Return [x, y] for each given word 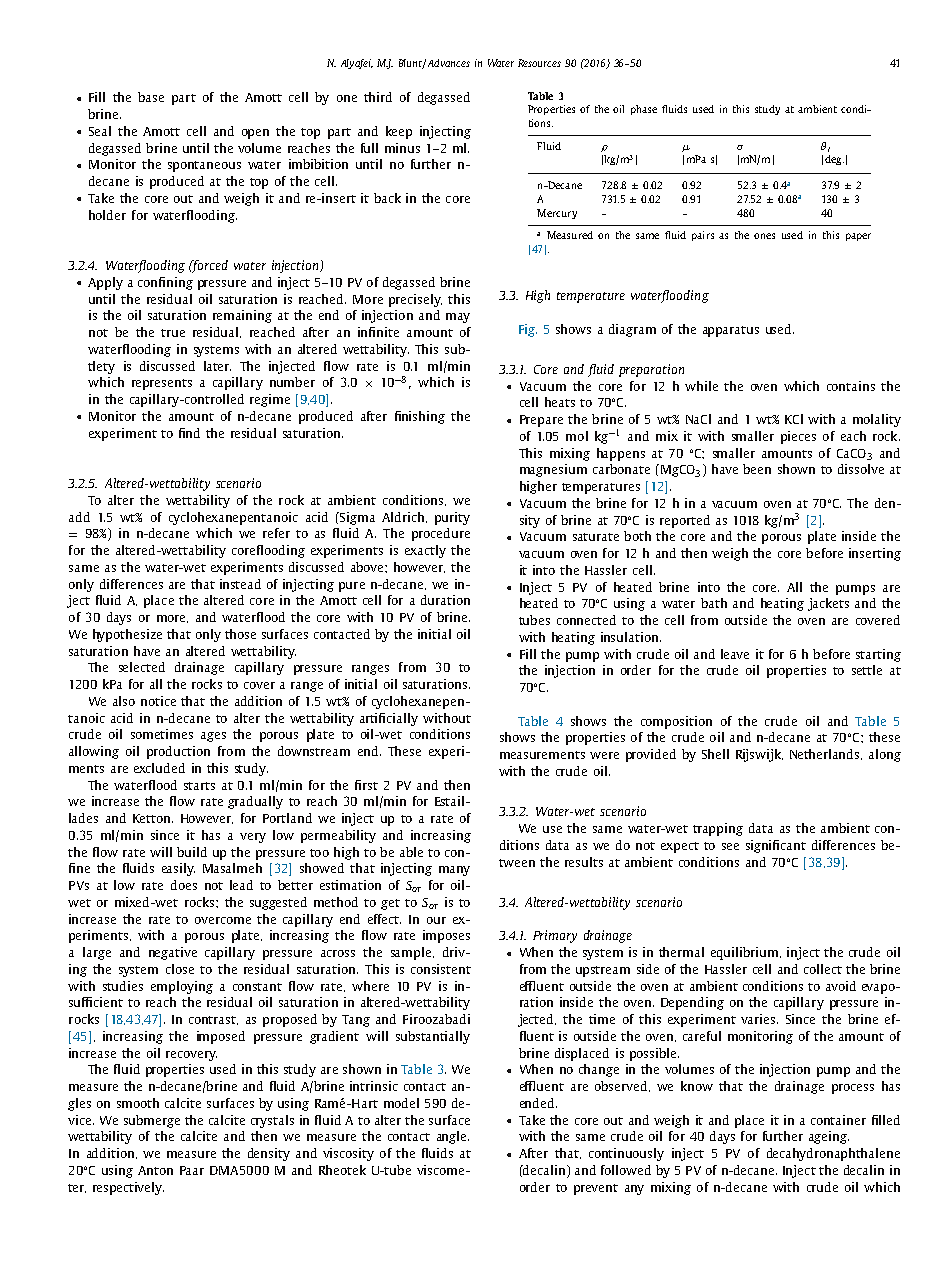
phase [644, 110]
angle [453, 1137]
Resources [539, 63]
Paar [192, 1170]
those [240, 634]
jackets [828, 604]
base [151, 97]
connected [586, 620]
